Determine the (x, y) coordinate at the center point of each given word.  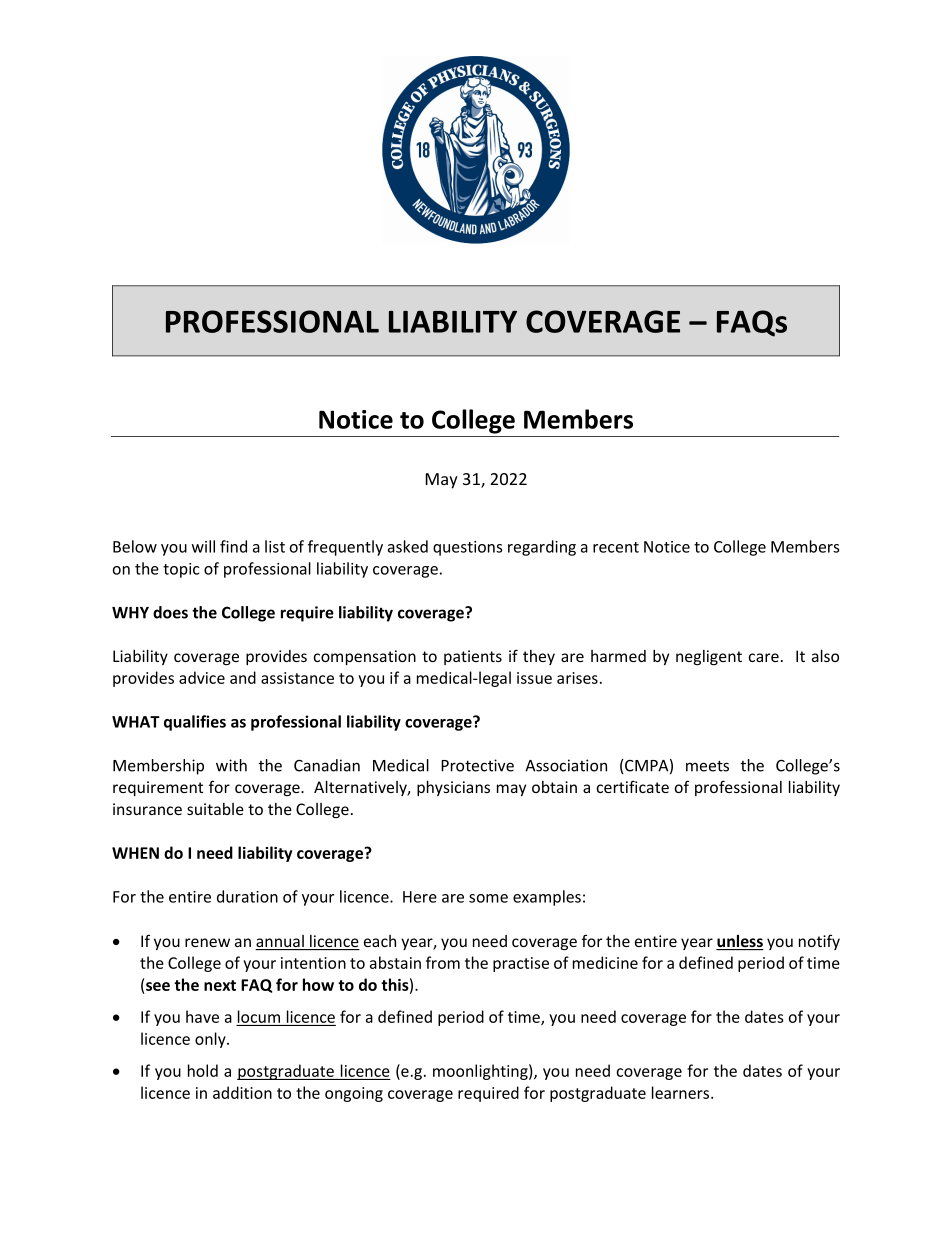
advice (202, 677)
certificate (633, 786)
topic (181, 570)
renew (207, 942)
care (764, 657)
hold (203, 1070)
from (443, 962)
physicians (453, 788)
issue (534, 678)
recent (616, 547)
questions (468, 548)
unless (740, 942)
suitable (215, 809)
